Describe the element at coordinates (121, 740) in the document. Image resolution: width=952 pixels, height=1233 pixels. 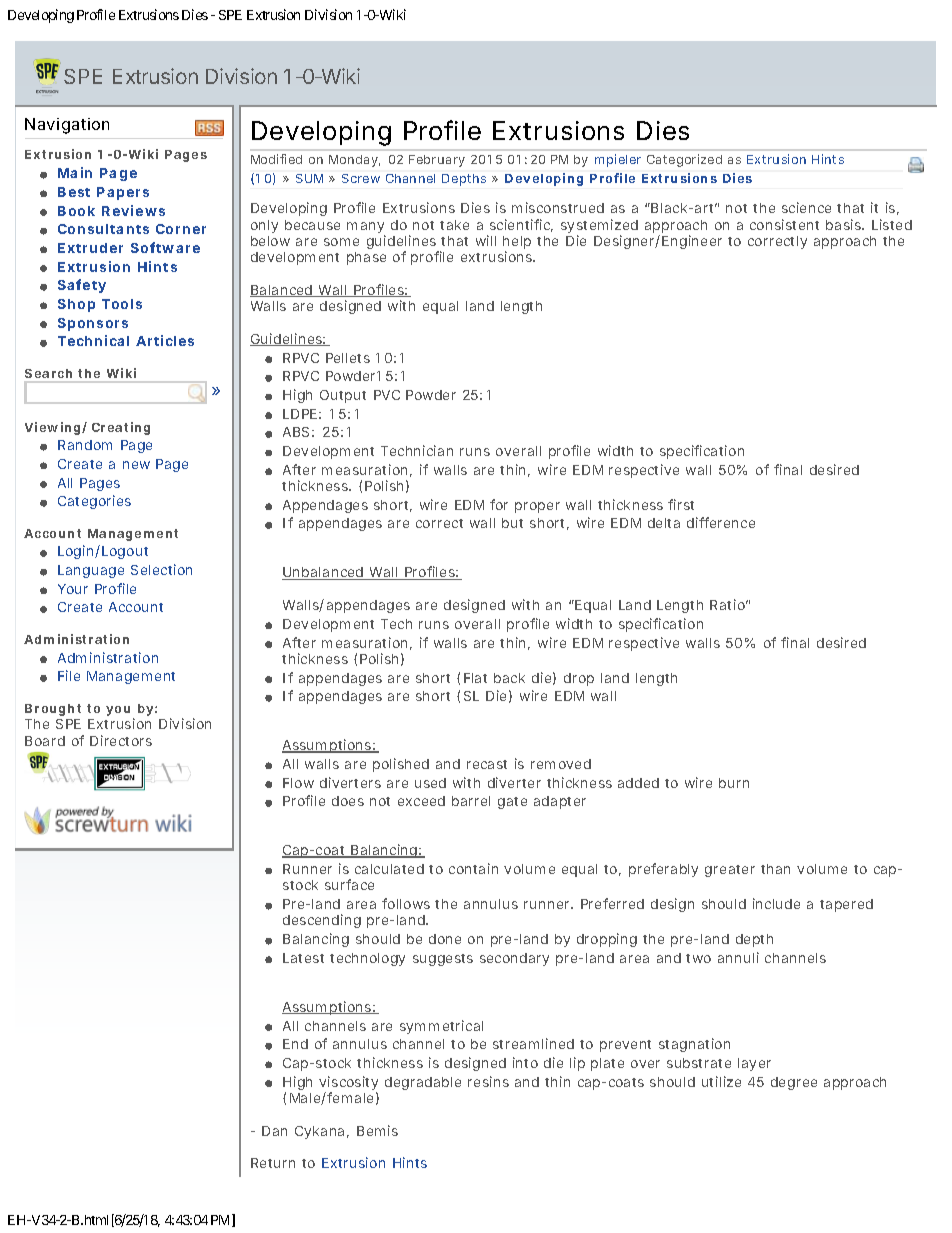
I see `Directors` at that location.
